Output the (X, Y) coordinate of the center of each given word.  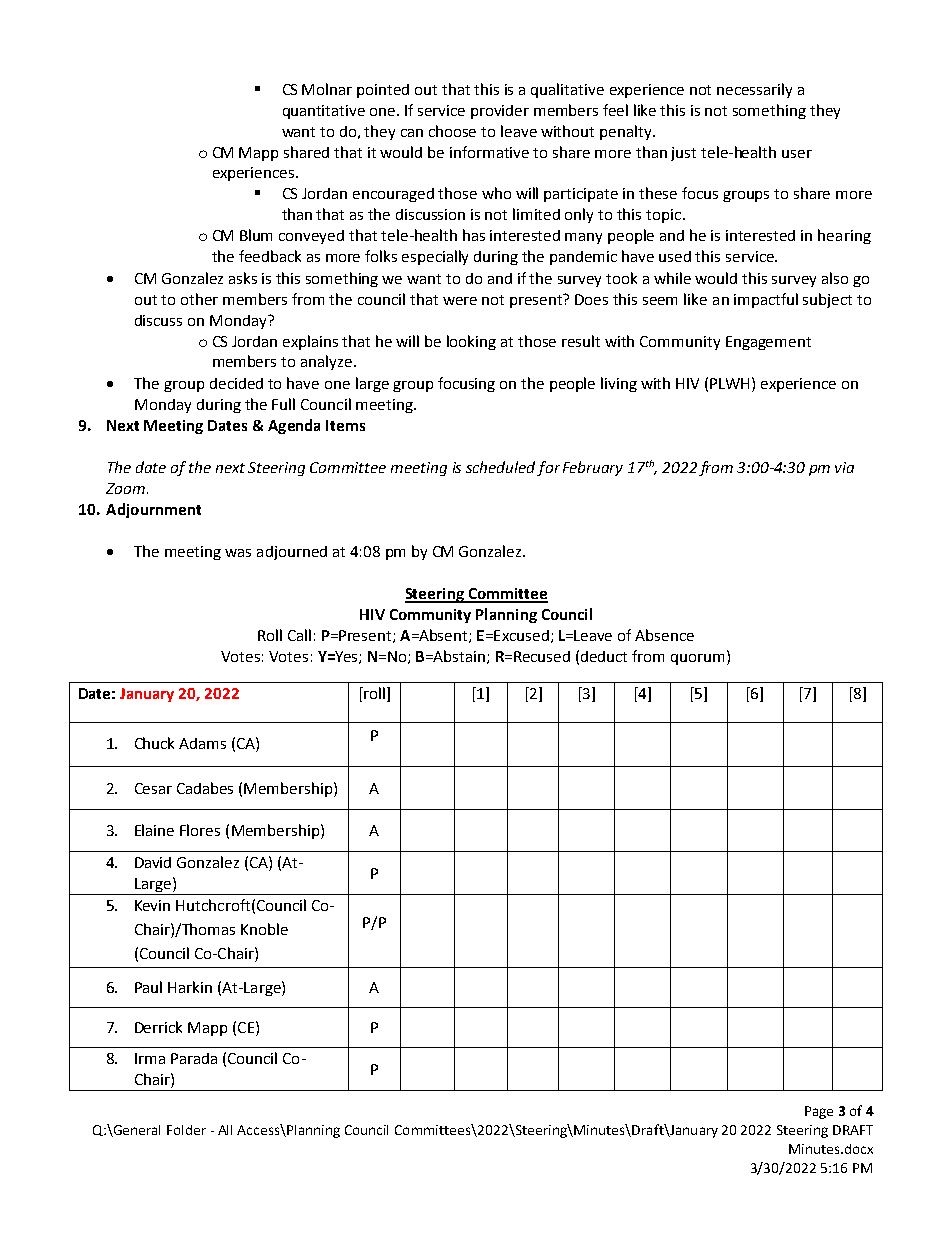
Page (819, 1112)
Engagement (768, 343)
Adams (202, 743)
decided (236, 383)
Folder (186, 1130)
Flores (200, 830)
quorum (697, 659)
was (238, 553)
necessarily (754, 90)
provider (500, 112)
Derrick (158, 1027)
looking (471, 342)
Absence (664, 635)
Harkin (190, 987)
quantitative (324, 112)
